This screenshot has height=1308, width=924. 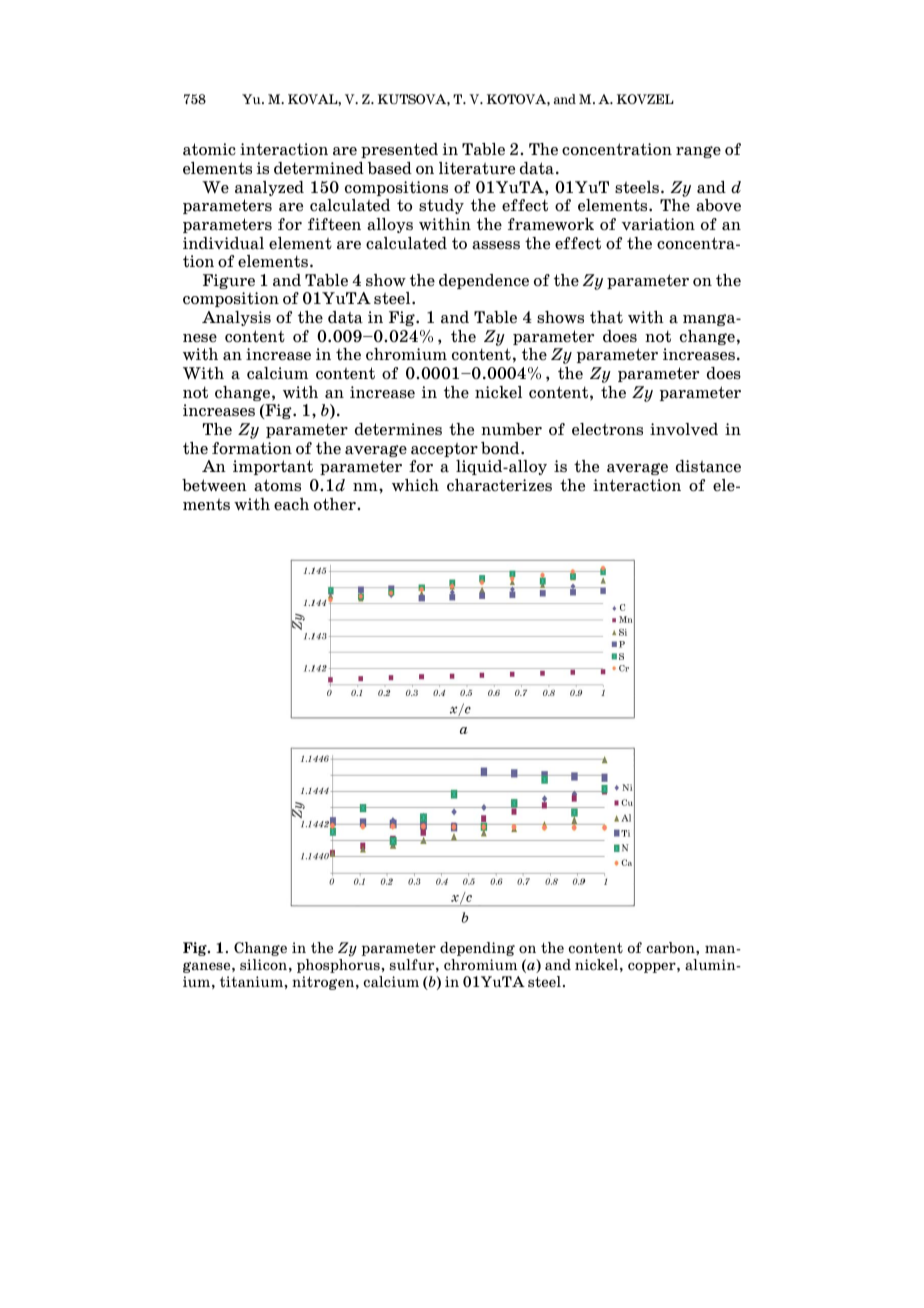 I want to click on range, so click(x=698, y=152).
